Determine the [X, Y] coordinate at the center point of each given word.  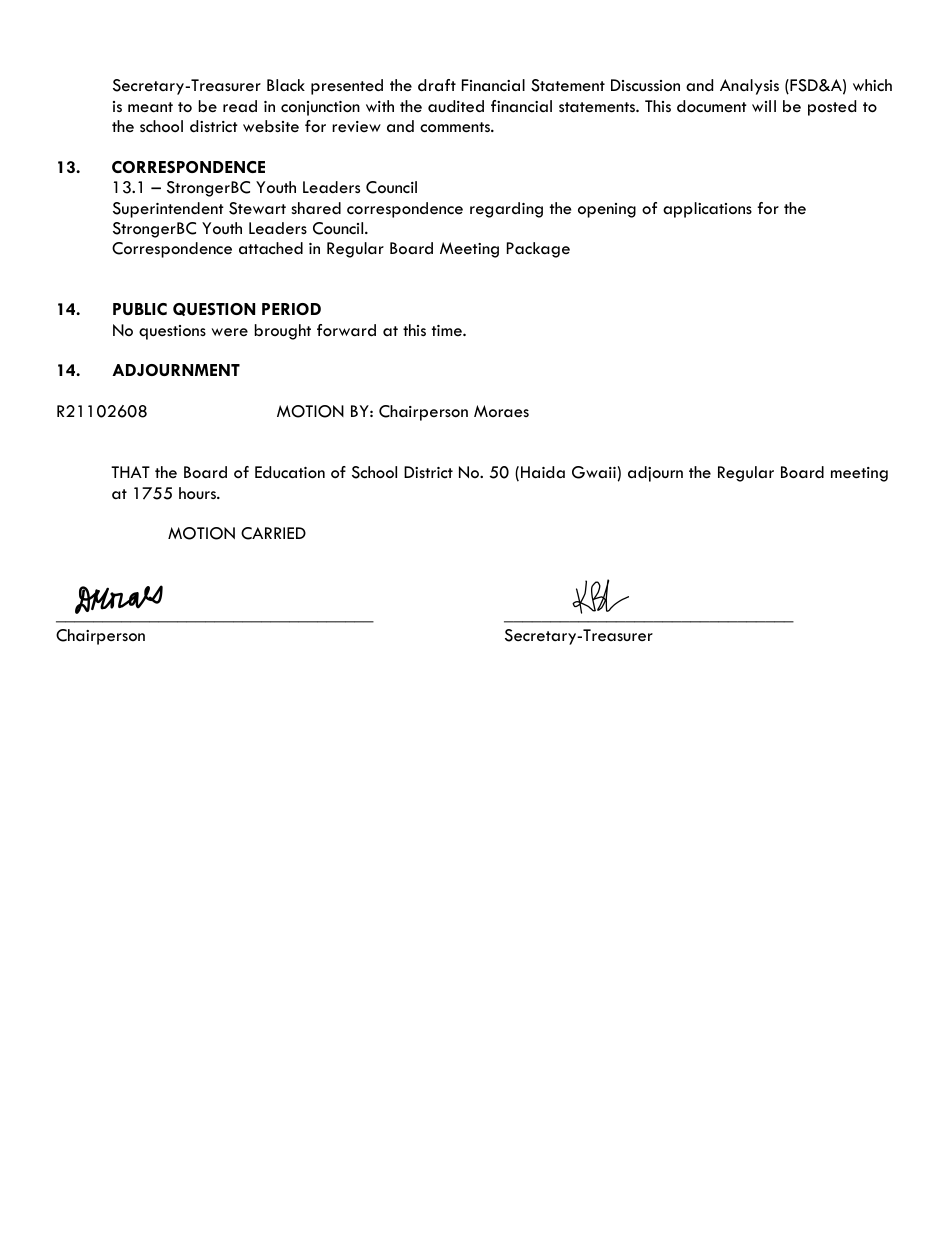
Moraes [501, 411]
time [448, 330]
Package [538, 250]
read [240, 106]
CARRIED [273, 533]
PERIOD [291, 309]
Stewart [257, 208]
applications [707, 210]
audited [456, 106]
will [764, 106]
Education [290, 472]
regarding [506, 210]
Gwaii [595, 472]
